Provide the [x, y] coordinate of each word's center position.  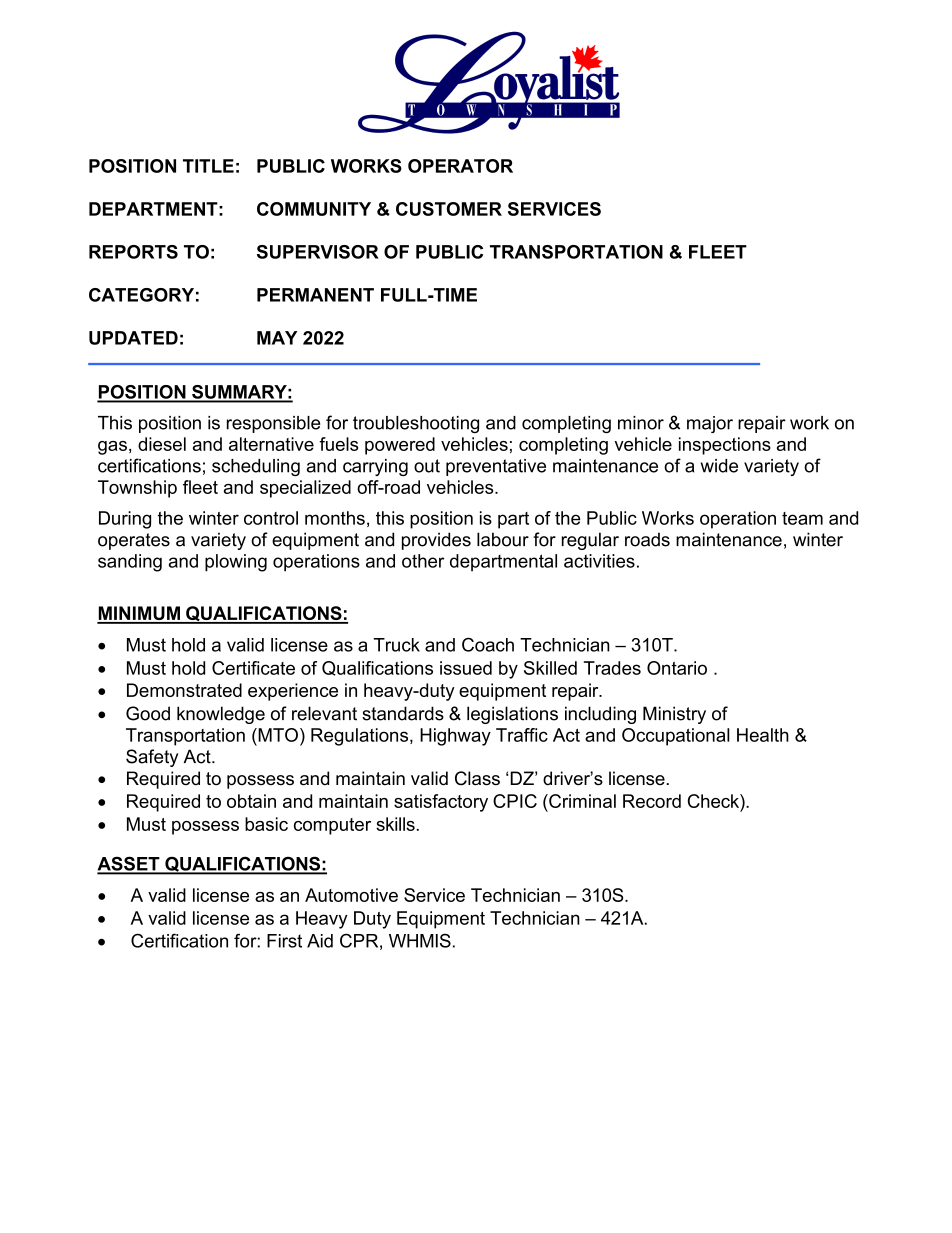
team [802, 518]
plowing [236, 563]
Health [763, 735]
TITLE [208, 166]
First [284, 941]
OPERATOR [460, 166]
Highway [455, 737]
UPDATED [133, 338]
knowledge [221, 715]
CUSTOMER [449, 209]
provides [436, 541]
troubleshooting [416, 424]
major [710, 424]
